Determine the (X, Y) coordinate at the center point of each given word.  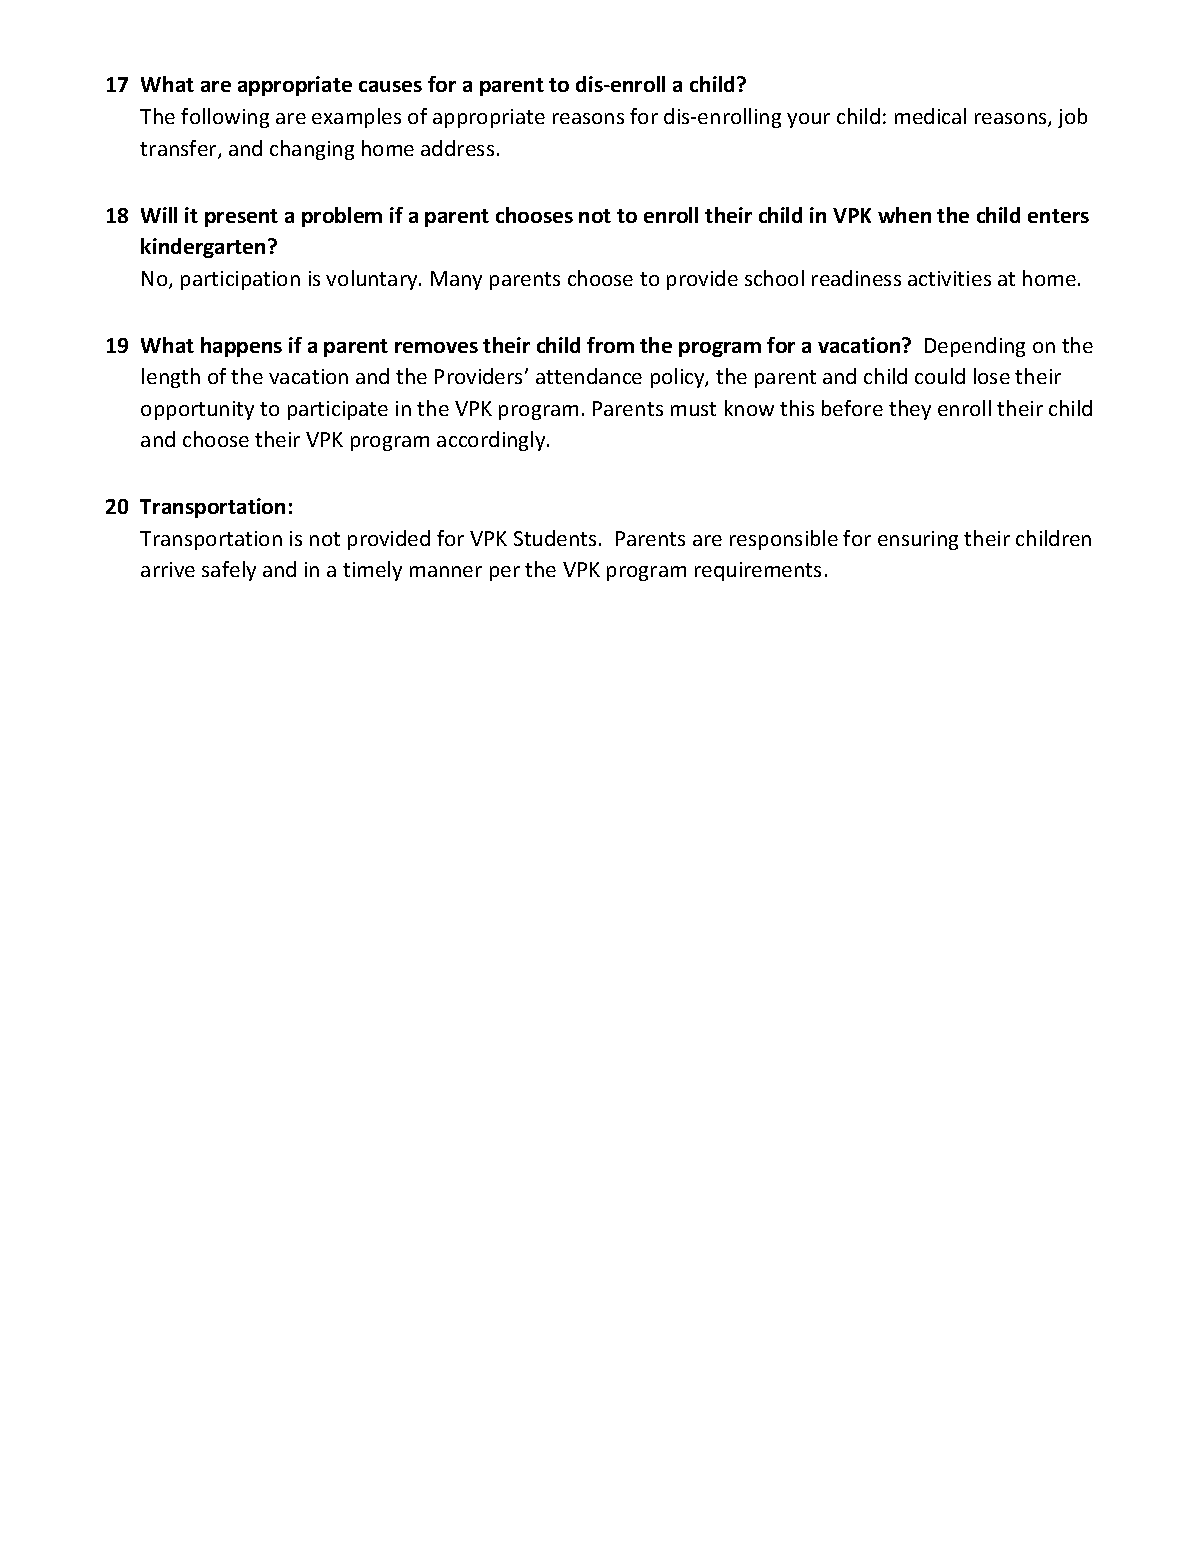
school (774, 278)
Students (555, 538)
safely (229, 571)
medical (930, 116)
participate (338, 410)
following (225, 118)
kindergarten (203, 248)
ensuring (918, 540)
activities (949, 278)
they (910, 410)
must (693, 409)
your (808, 120)
